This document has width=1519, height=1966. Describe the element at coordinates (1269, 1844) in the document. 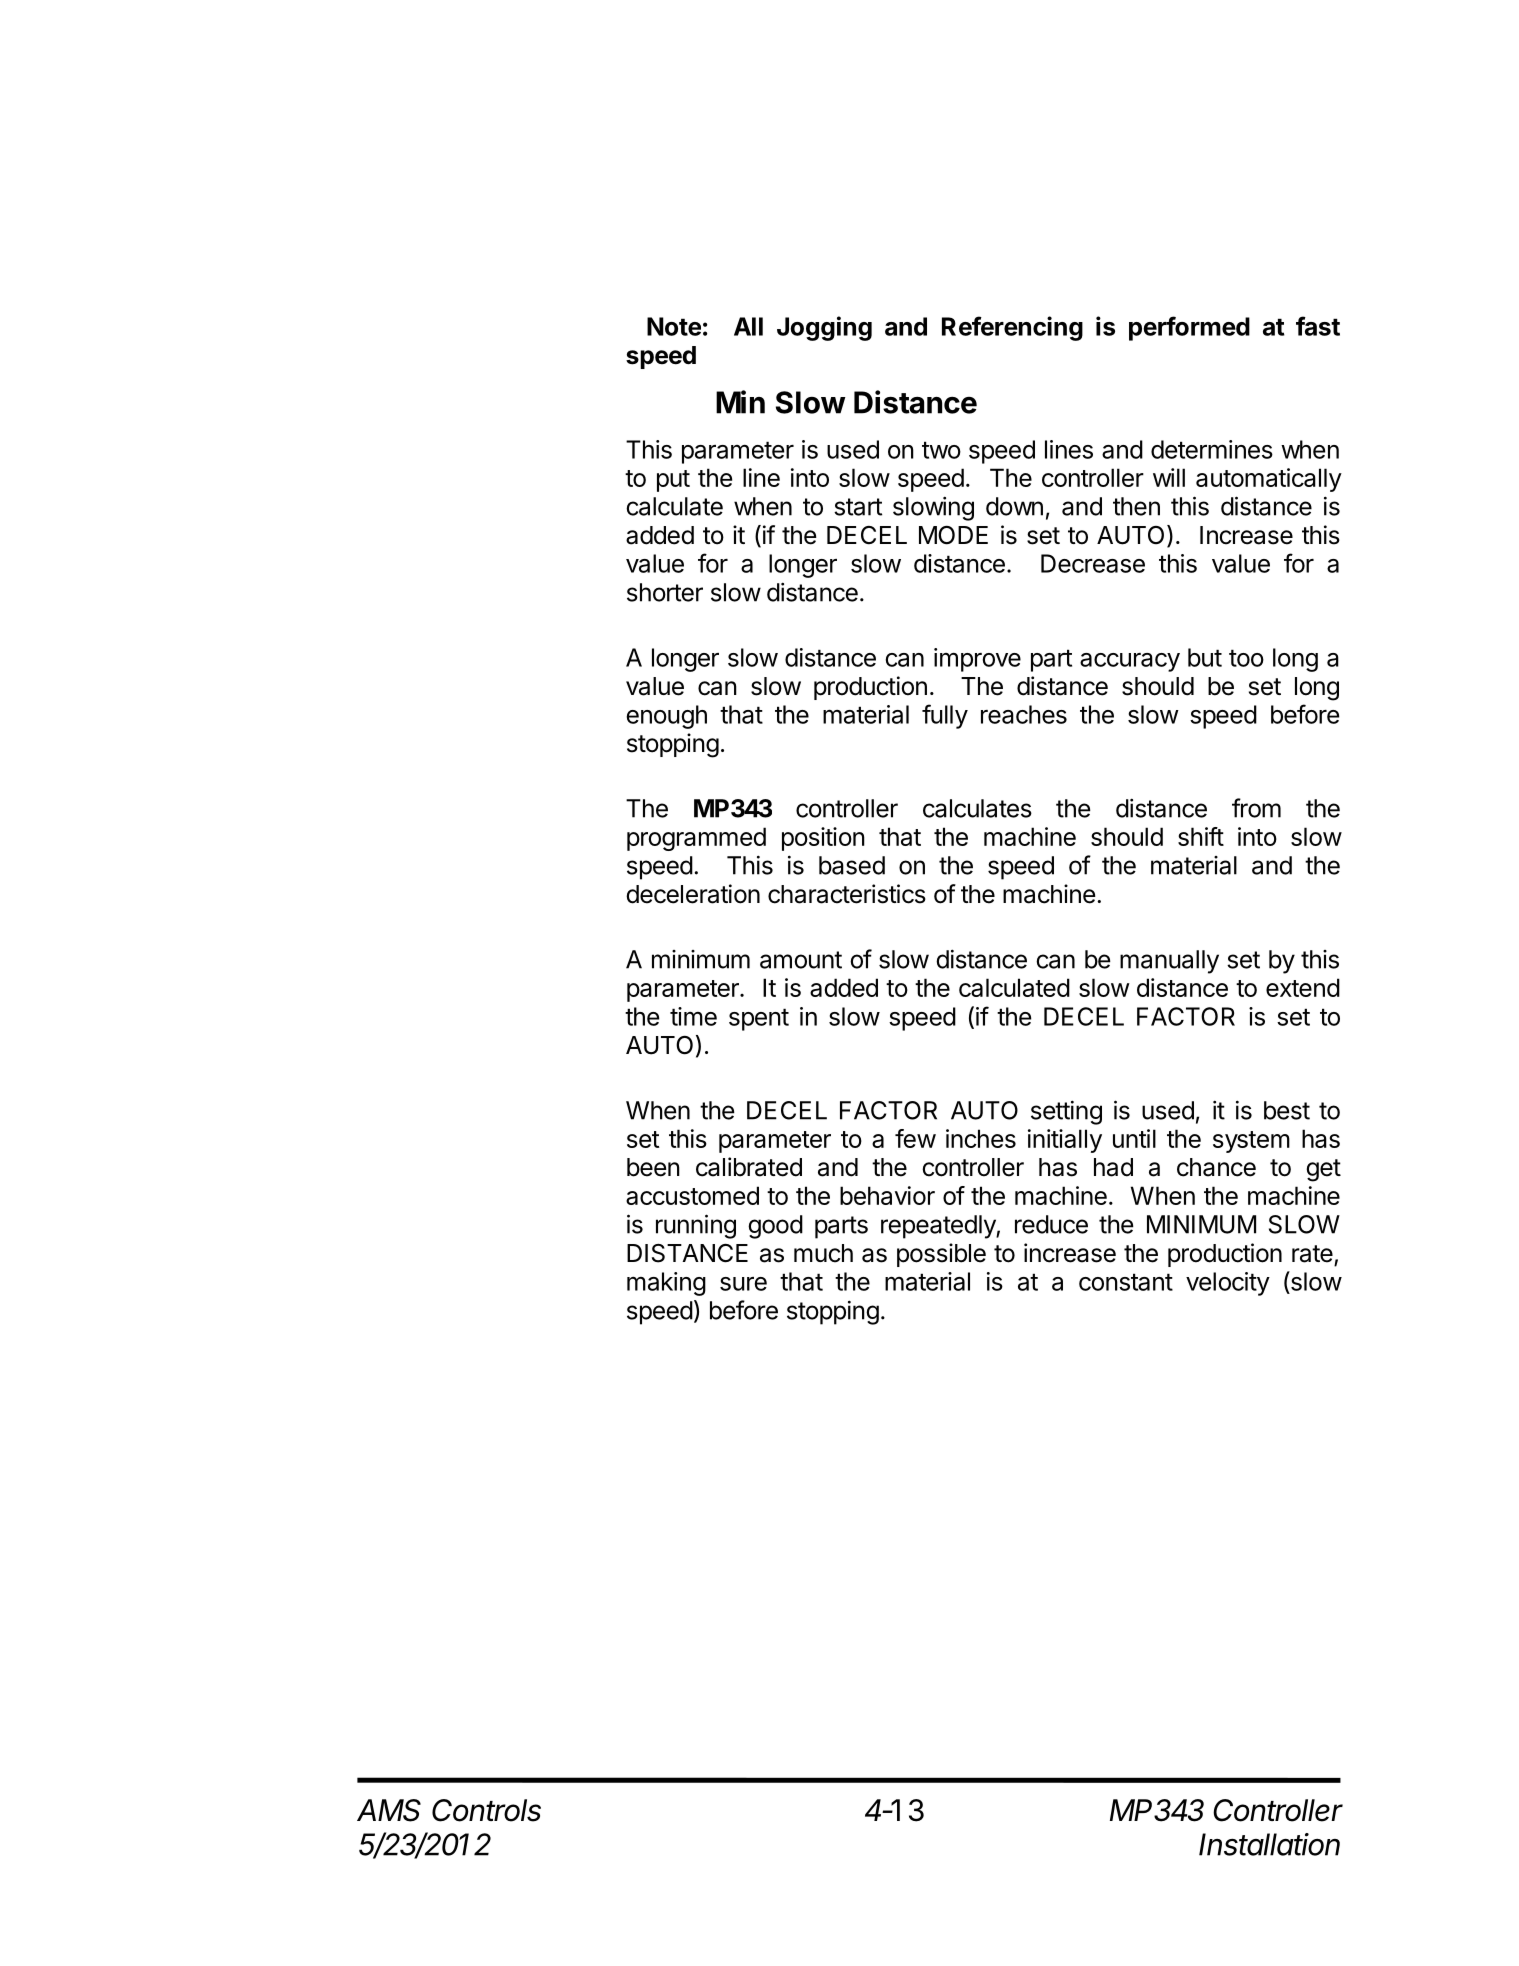

I see `Installation` at that location.
